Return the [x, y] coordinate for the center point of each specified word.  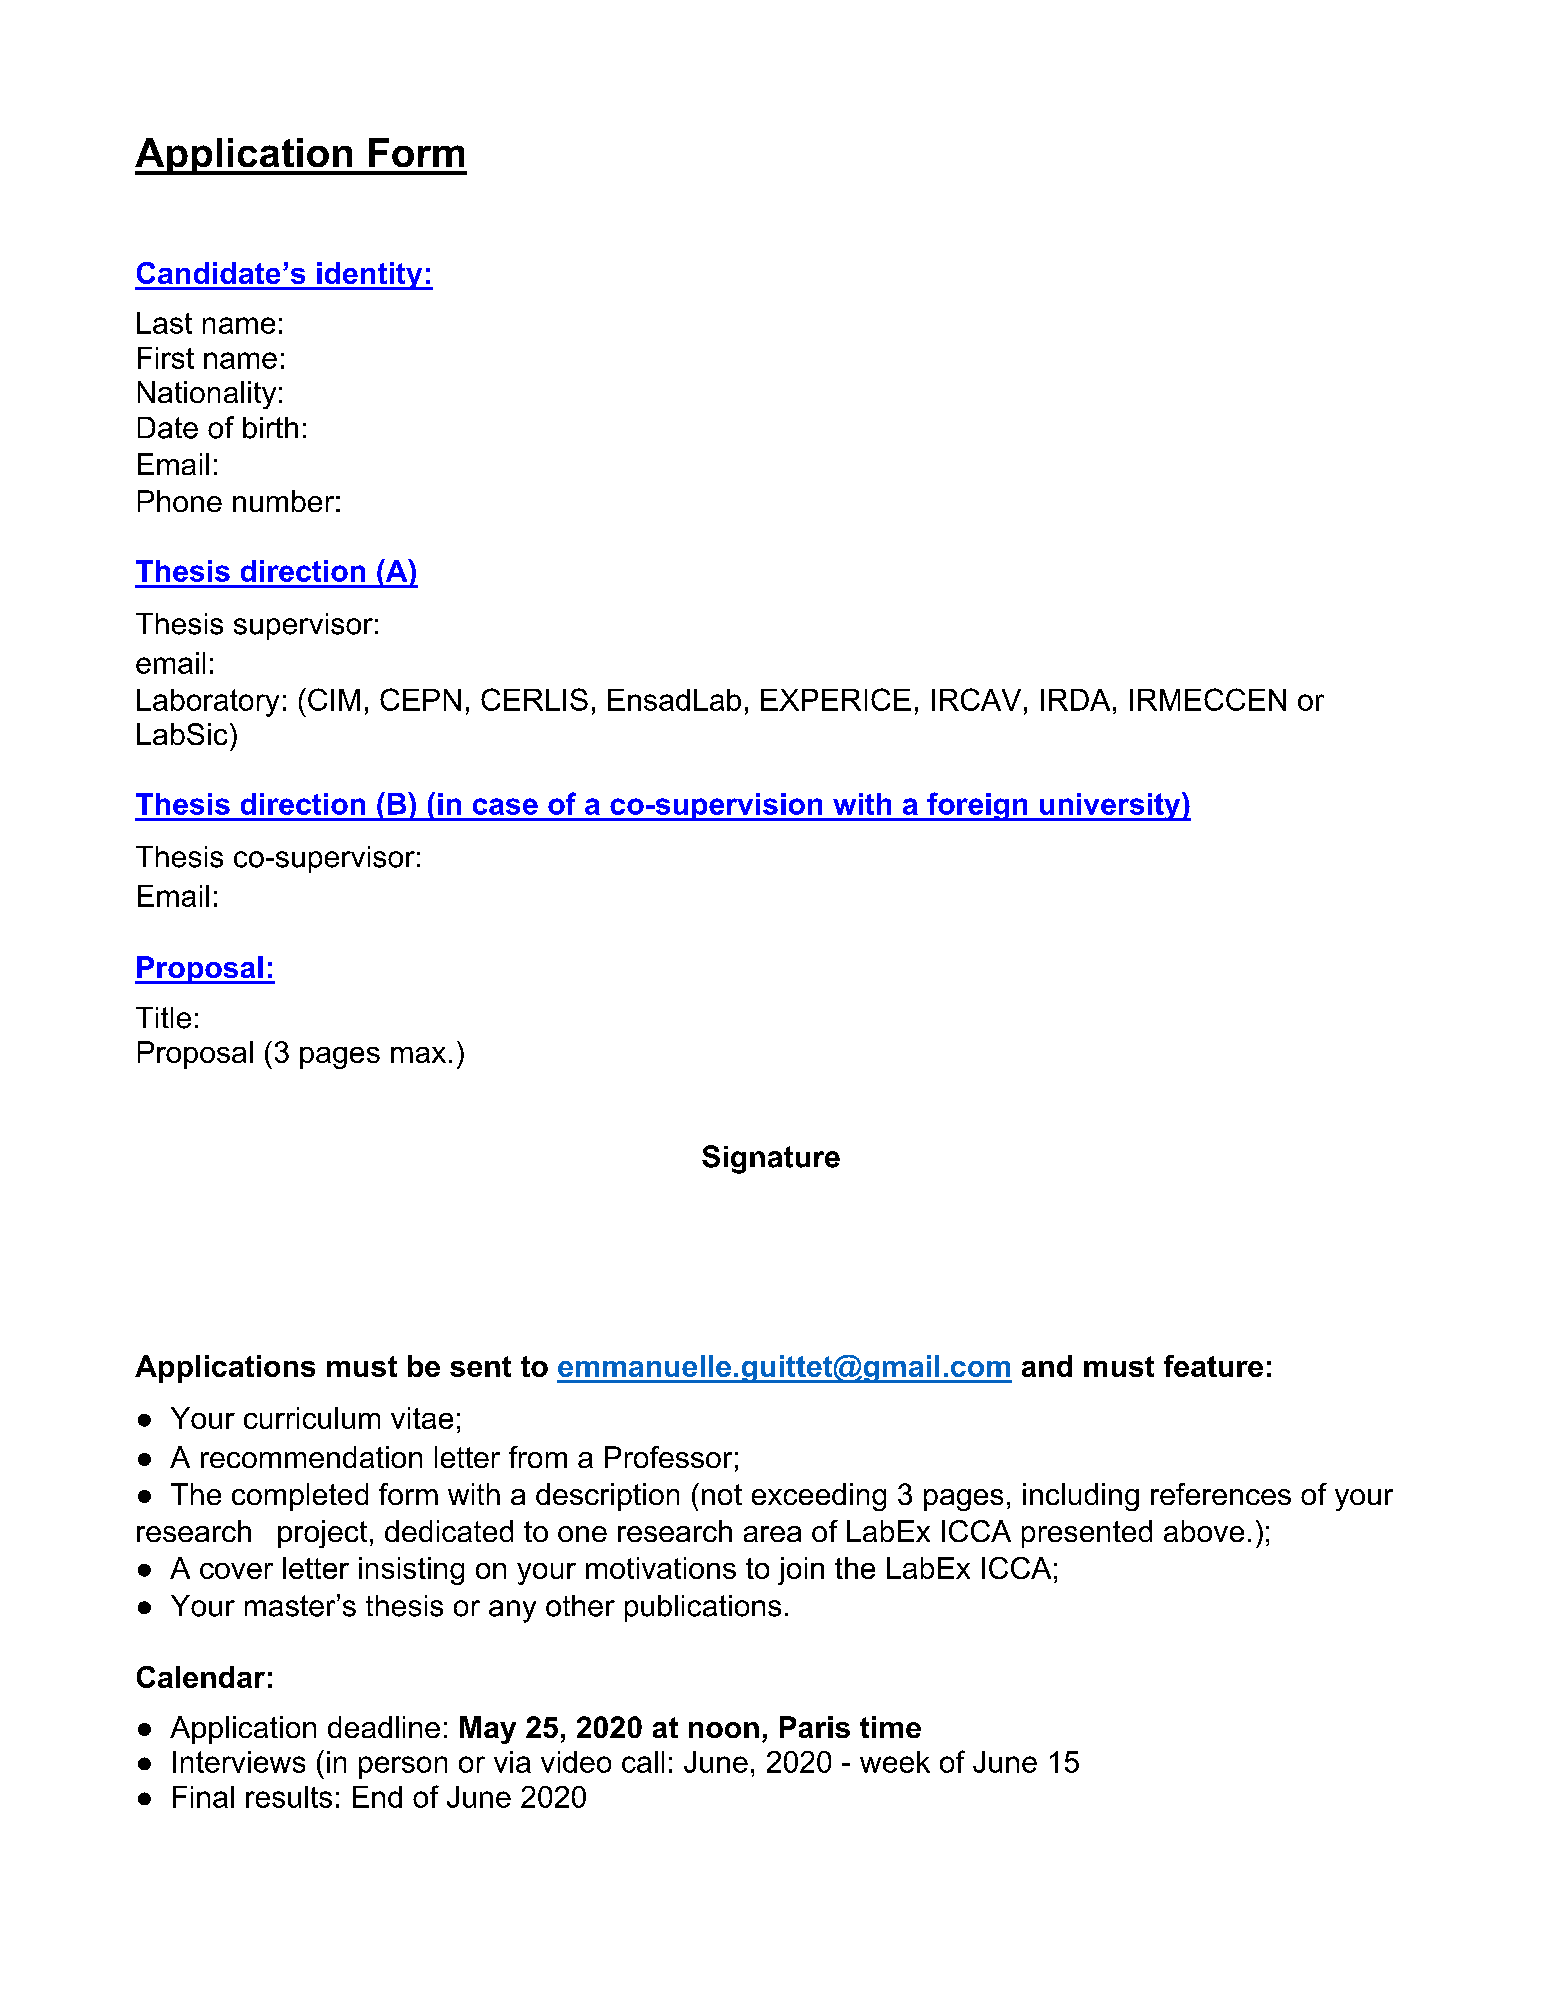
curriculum [312, 1418]
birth [270, 428]
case [505, 806]
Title [163, 1018]
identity [370, 276]
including [1081, 1497]
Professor [668, 1457]
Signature [771, 1159]
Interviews [239, 1762]
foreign [977, 806]
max [418, 1055]
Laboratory [208, 703]
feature [1213, 1366]
